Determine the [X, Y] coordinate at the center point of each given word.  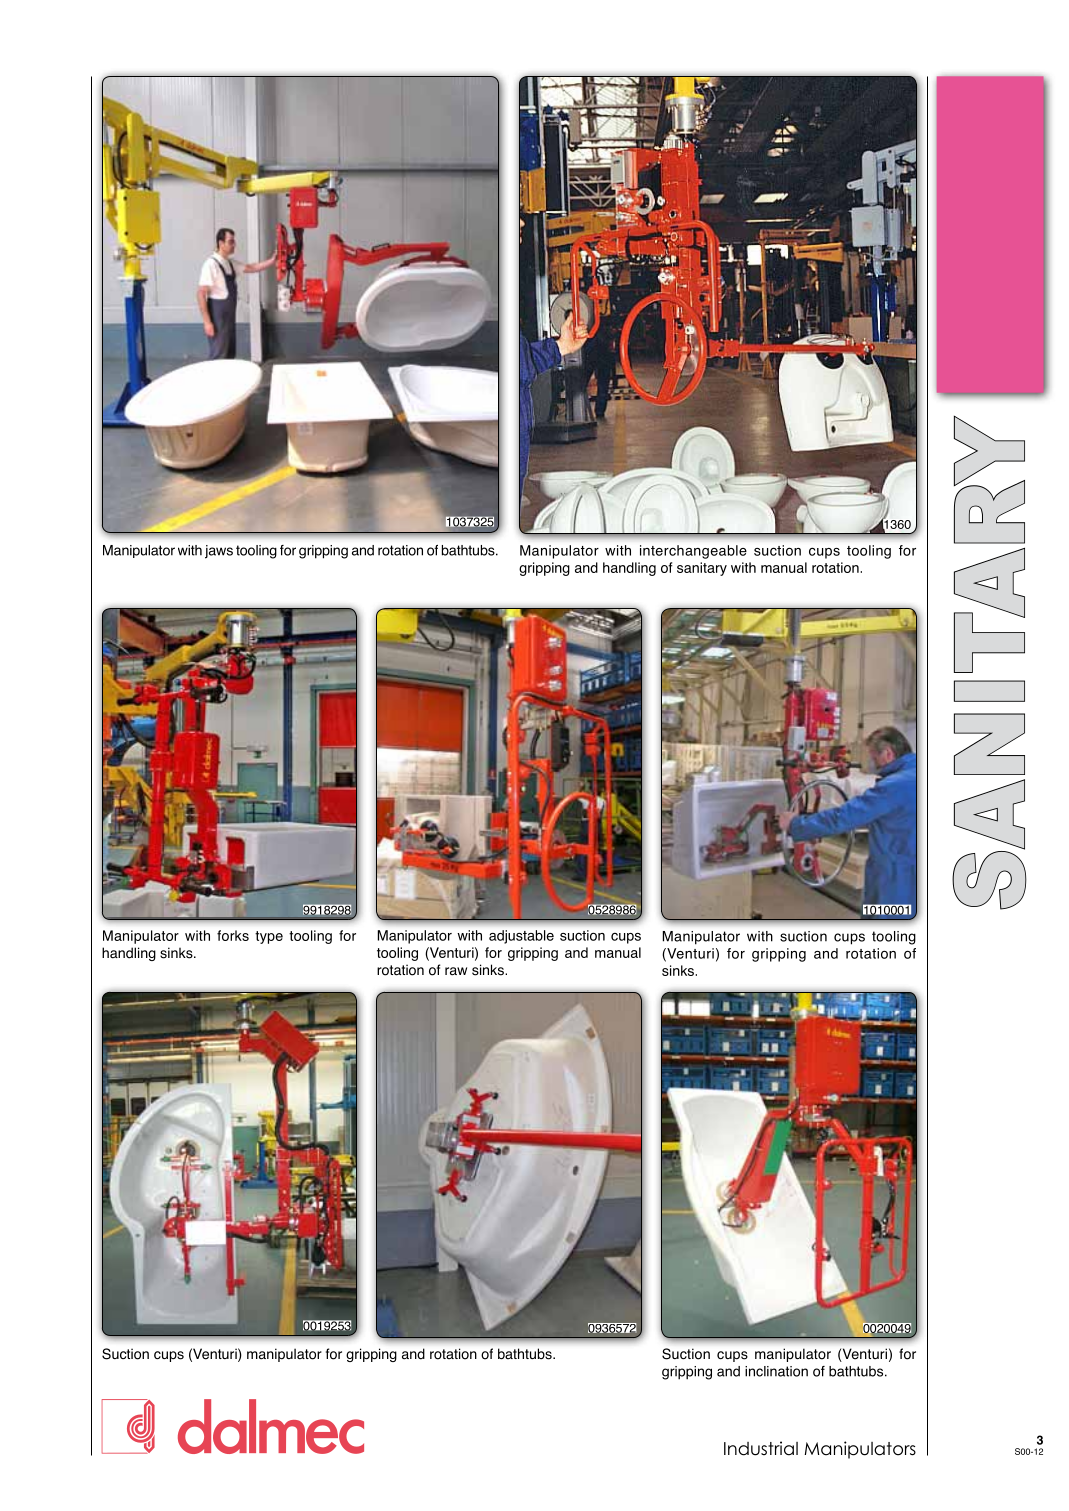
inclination [776, 1371]
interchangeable [693, 552]
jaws [219, 552]
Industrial [761, 1448]
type [269, 937]
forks [233, 935]
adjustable [521, 937]
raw [456, 971]
